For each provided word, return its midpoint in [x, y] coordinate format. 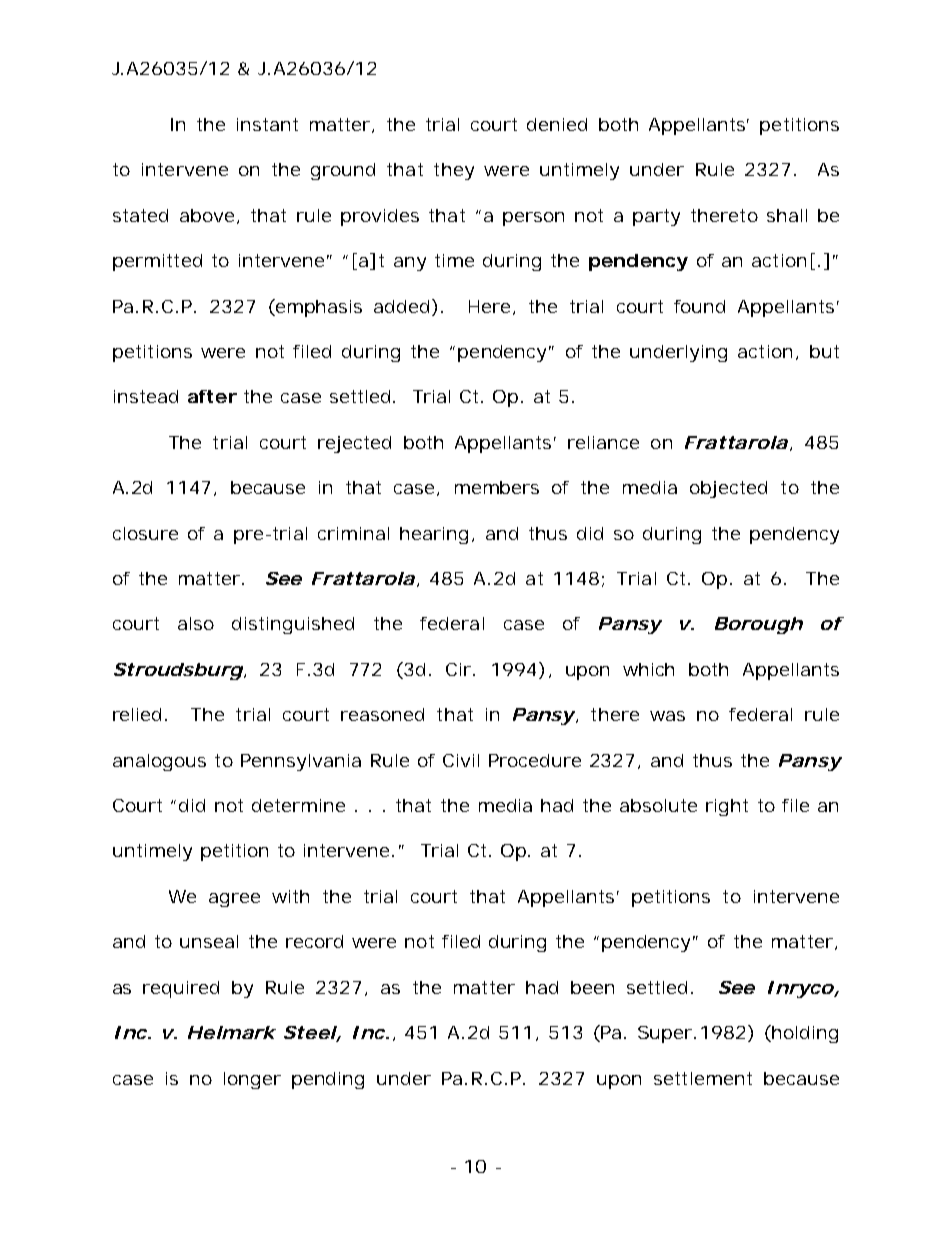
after [212, 396]
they [454, 171]
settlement [703, 1078]
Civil [461, 760]
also [196, 623]
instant [267, 124]
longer [252, 1080]
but [824, 351]
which [648, 669]
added [401, 306]
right [727, 807]
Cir [460, 669]
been [592, 987]
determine [298, 805]
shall [787, 215]
